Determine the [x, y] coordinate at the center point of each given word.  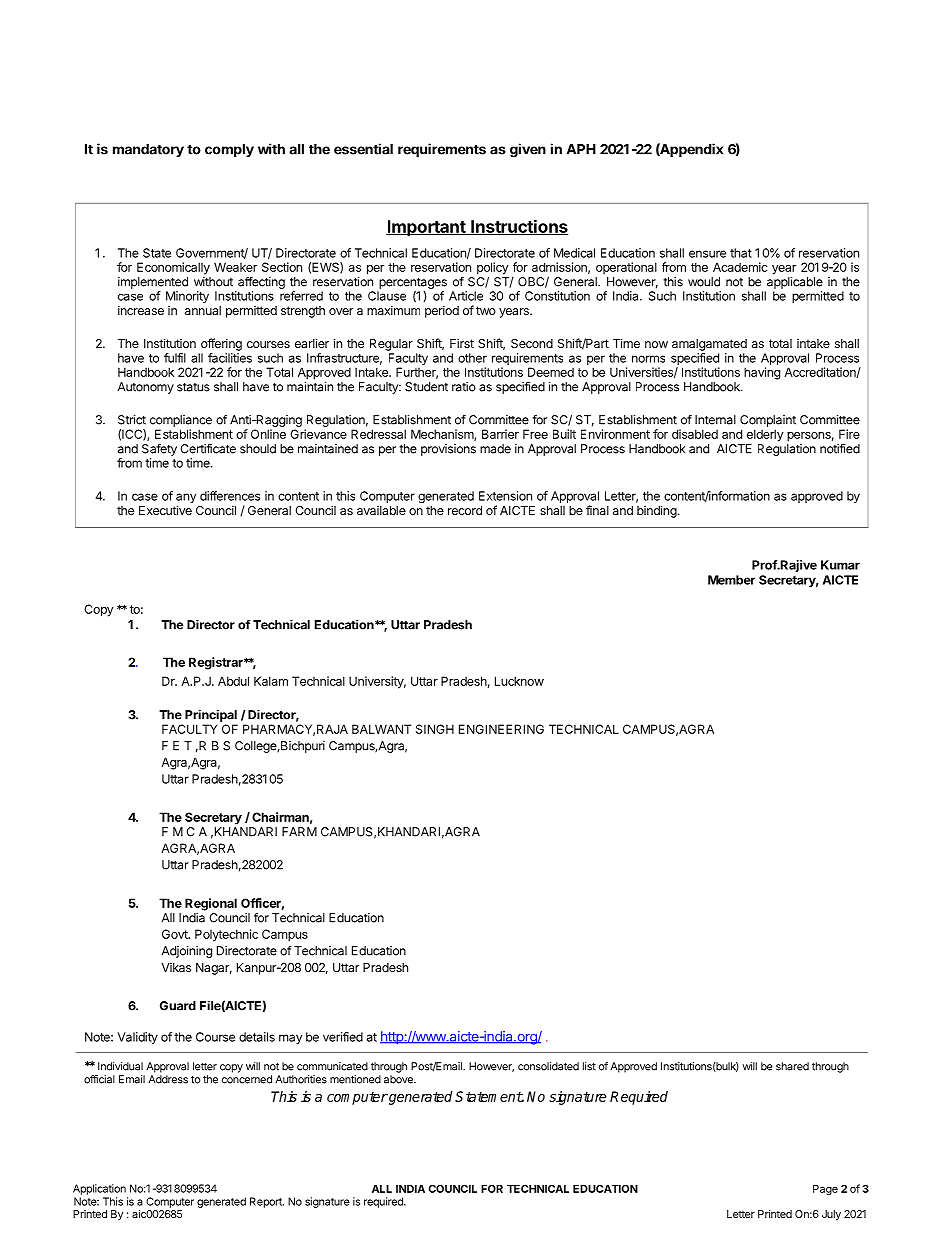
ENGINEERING [501, 729]
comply [229, 150]
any [186, 499]
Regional [211, 904]
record [465, 510]
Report [267, 1202]
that [741, 253]
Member [731, 580]
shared [792, 1066]
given [528, 150]
